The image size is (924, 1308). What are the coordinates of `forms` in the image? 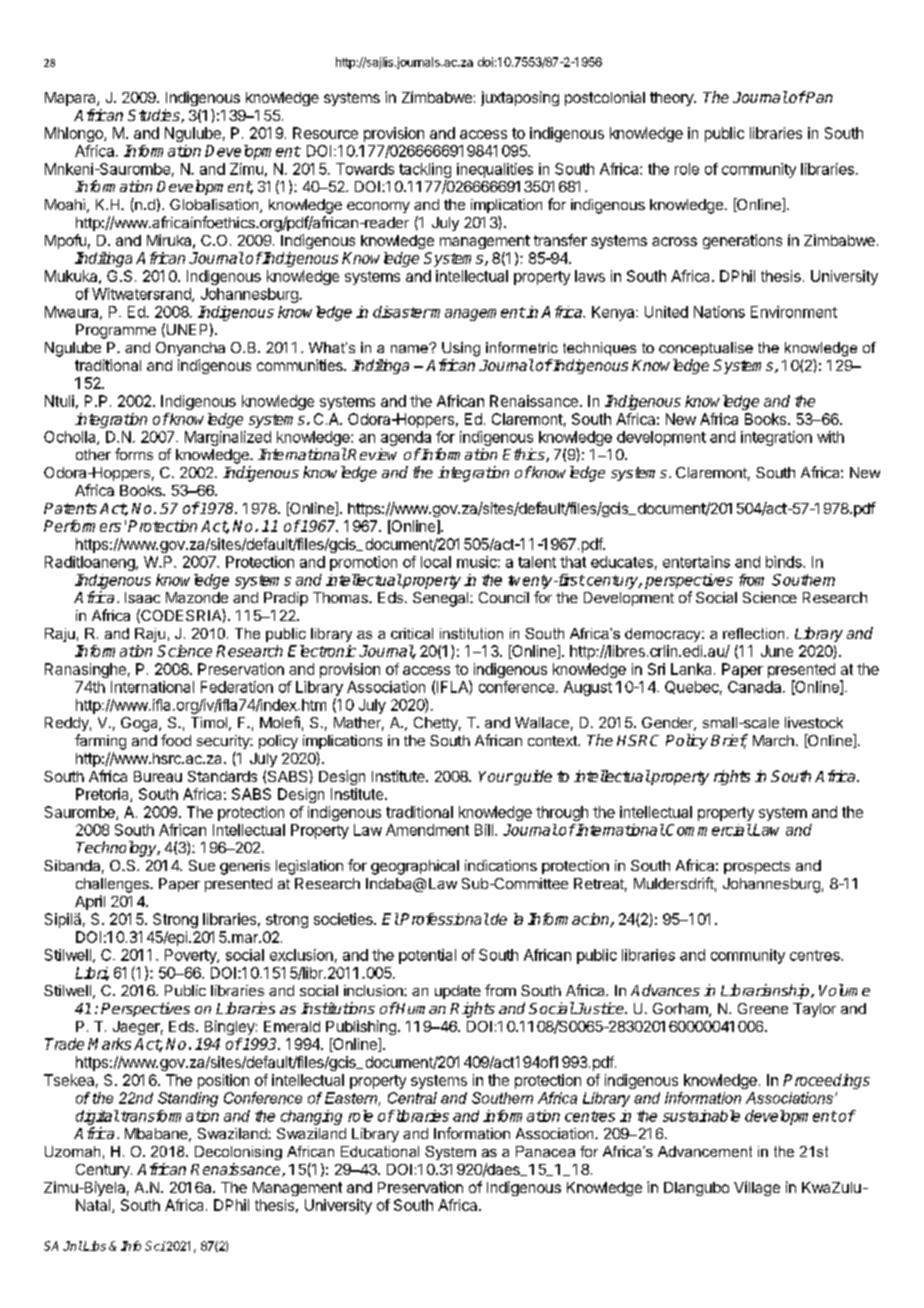 It's located at (134, 454).
